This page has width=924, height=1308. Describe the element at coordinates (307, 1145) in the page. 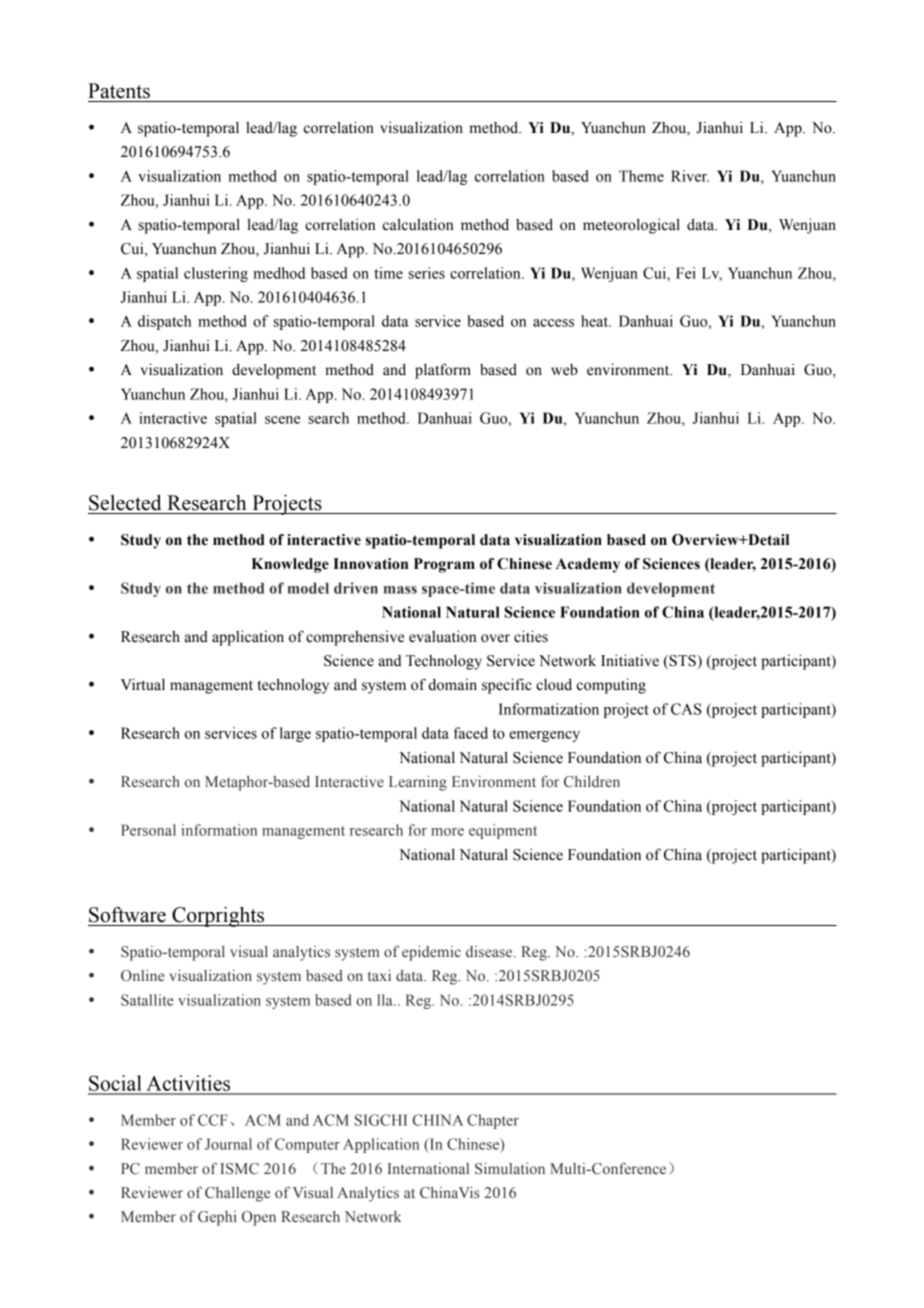

I see `Computer` at that location.
